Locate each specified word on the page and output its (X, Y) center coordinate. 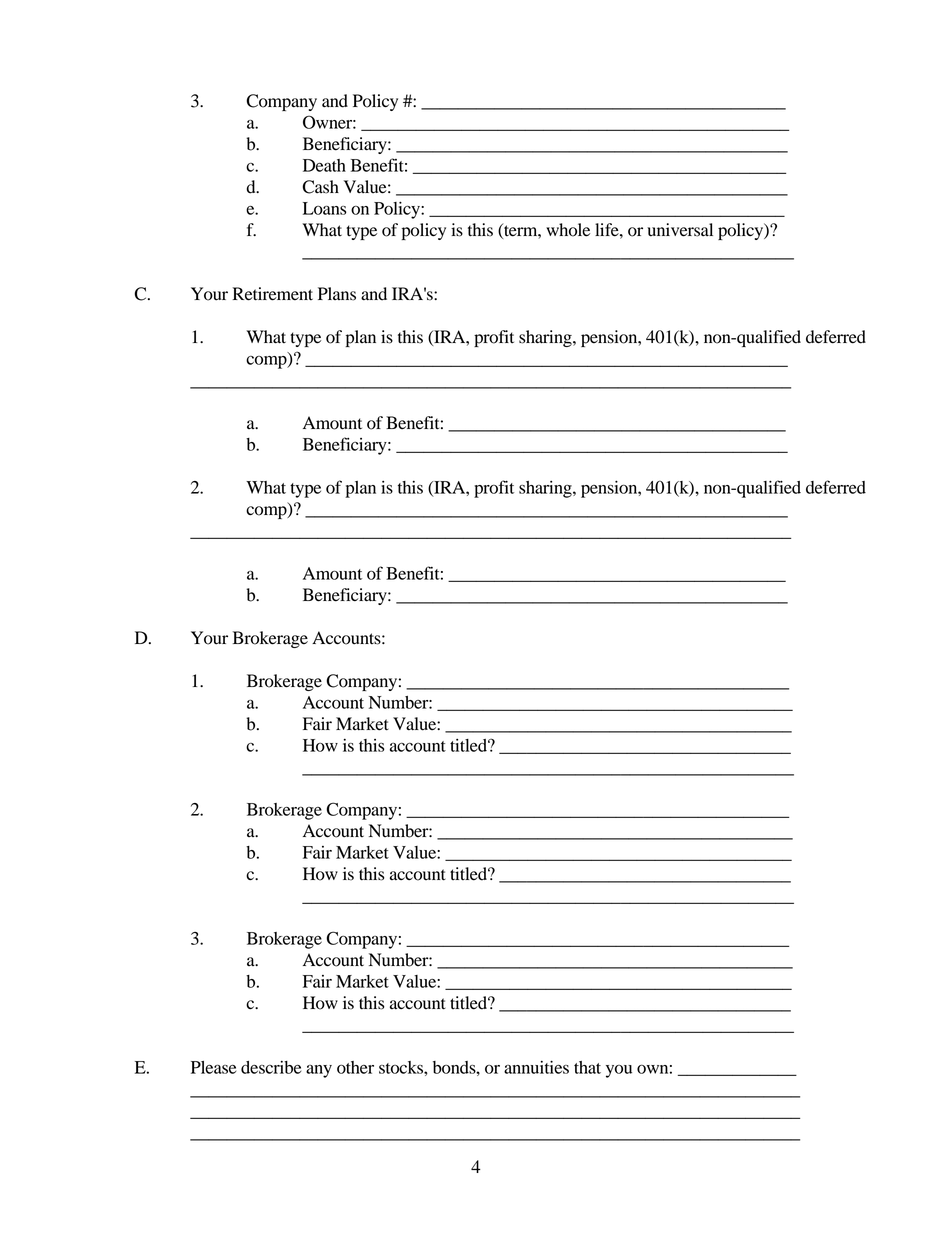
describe (271, 1067)
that (587, 1067)
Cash (320, 187)
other (355, 1067)
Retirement (273, 294)
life (608, 230)
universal (680, 230)
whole (568, 230)
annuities (536, 1067)
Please (213, 1067)
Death (324, 165)
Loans (325, 208)
